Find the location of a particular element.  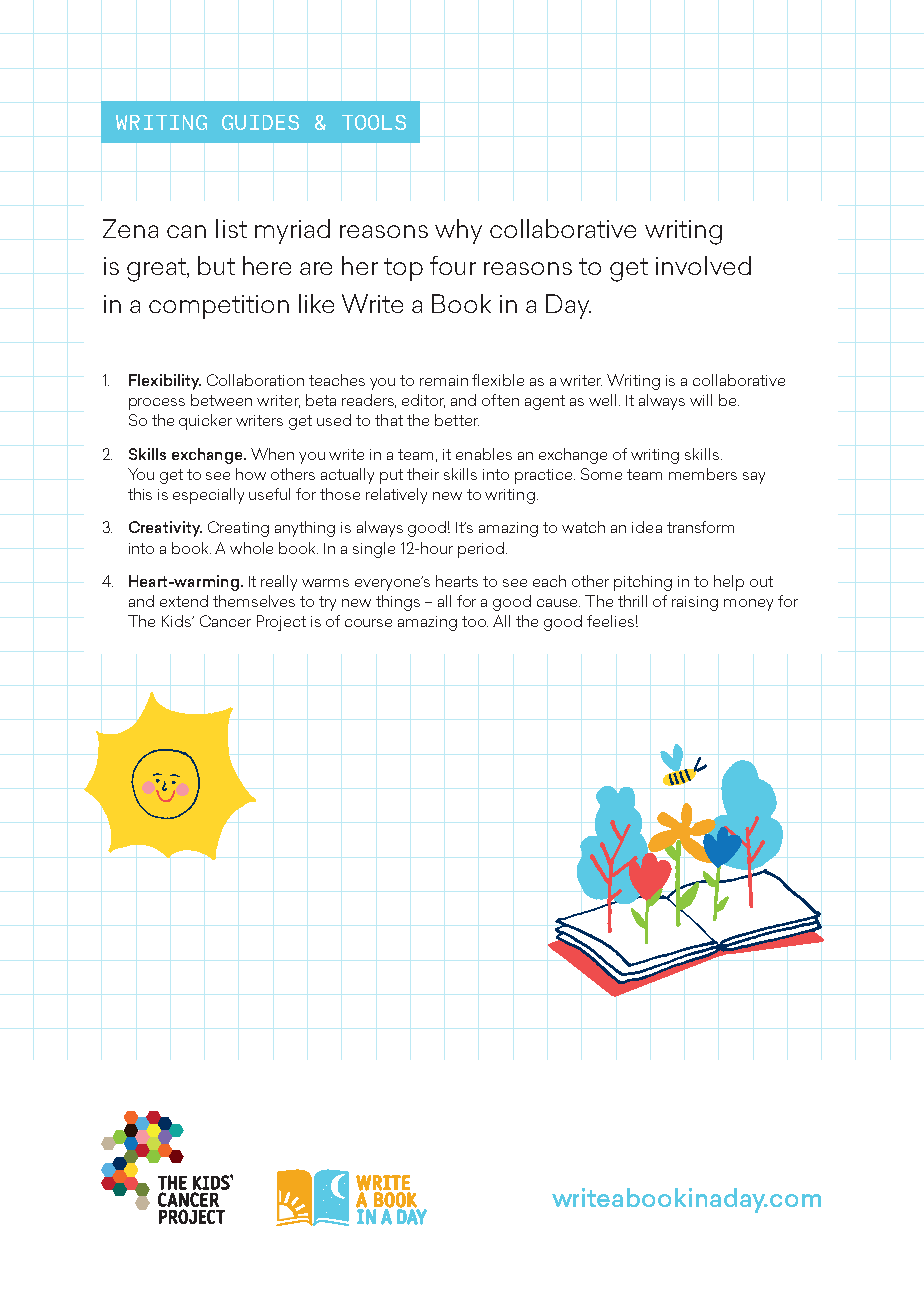

remain is located at coordinates (444, 380).
